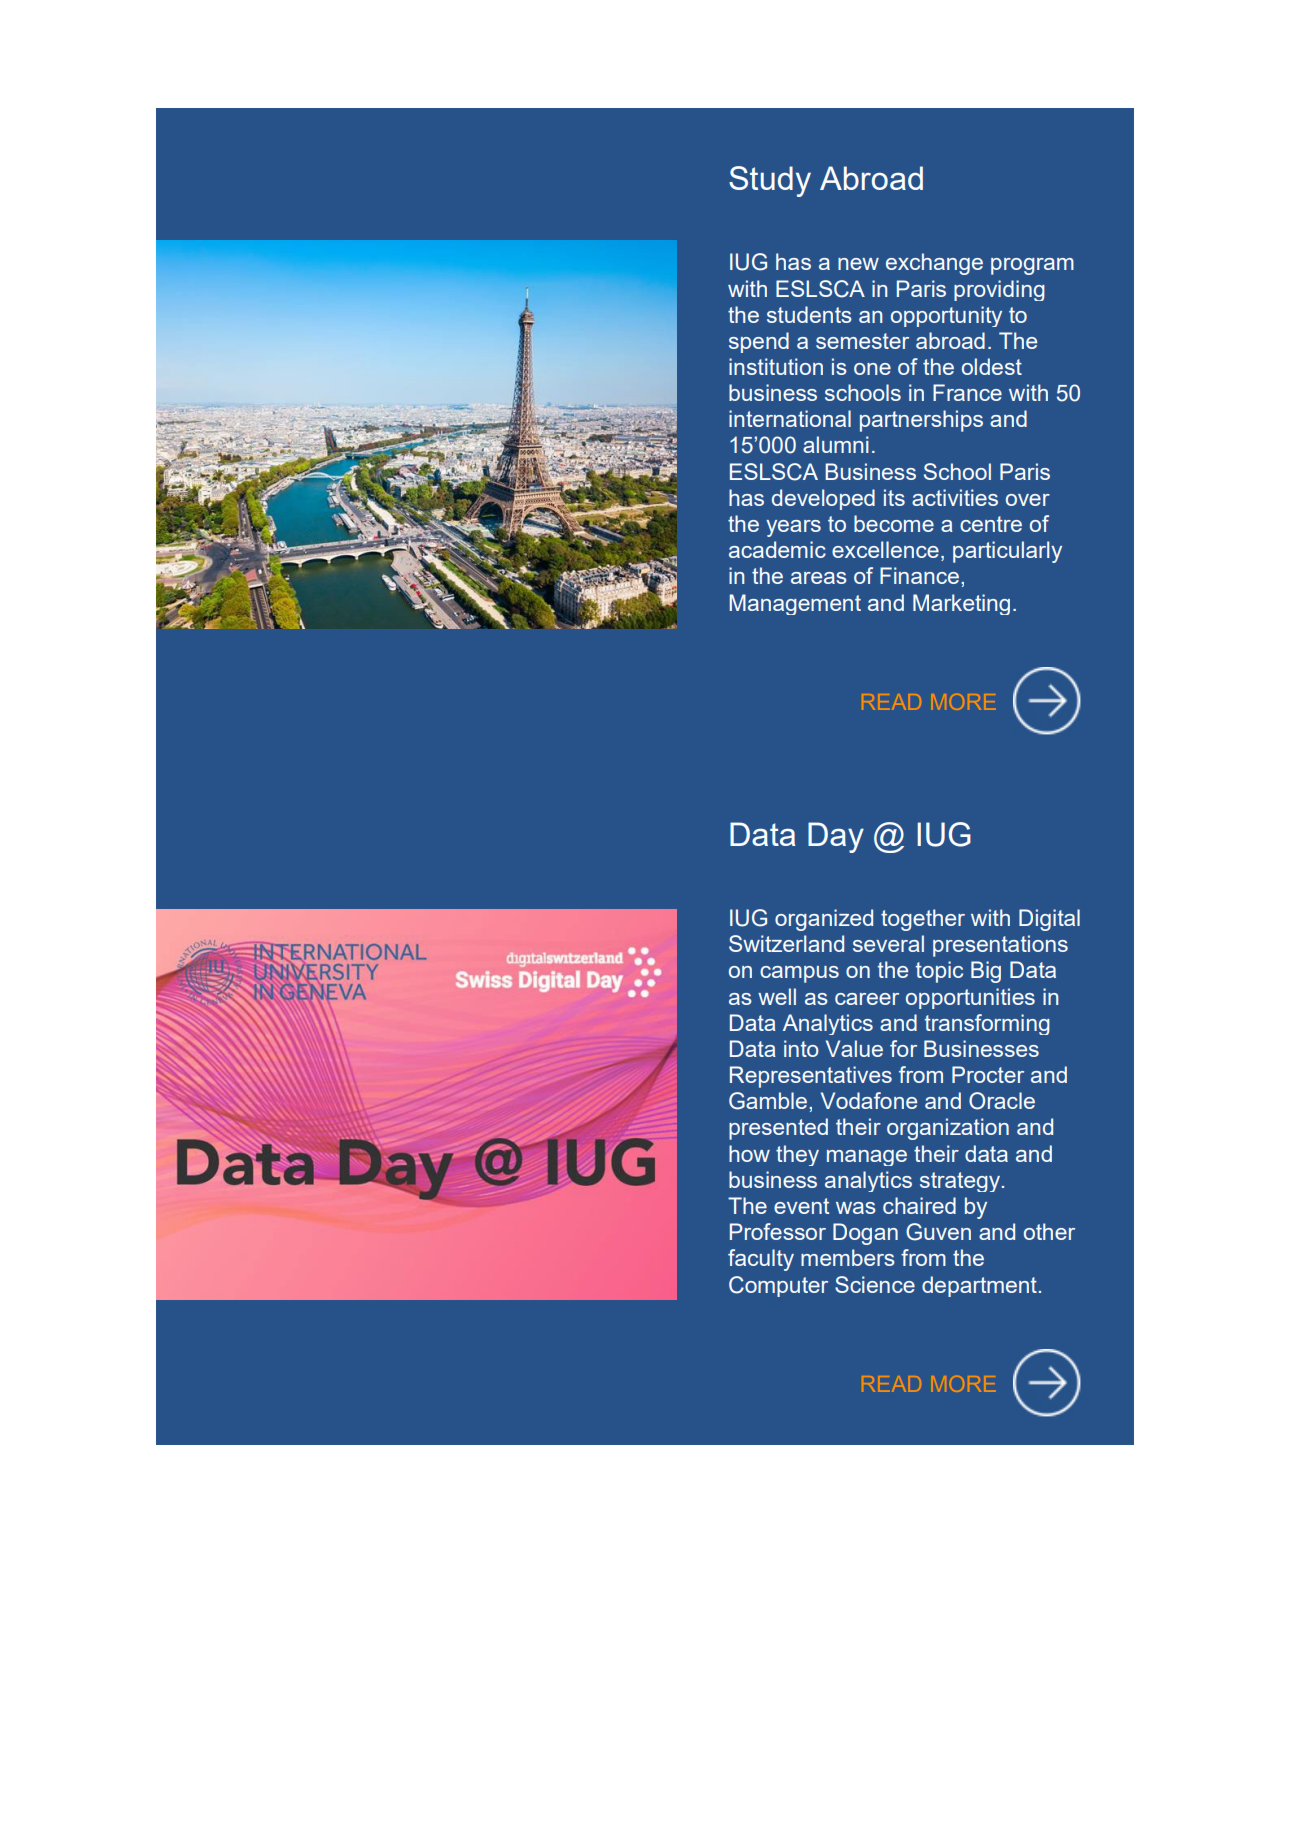 The image size is (1290, 1825). Describe the element at coordinates (836, 837) in the page. I see `Day` at that location.
